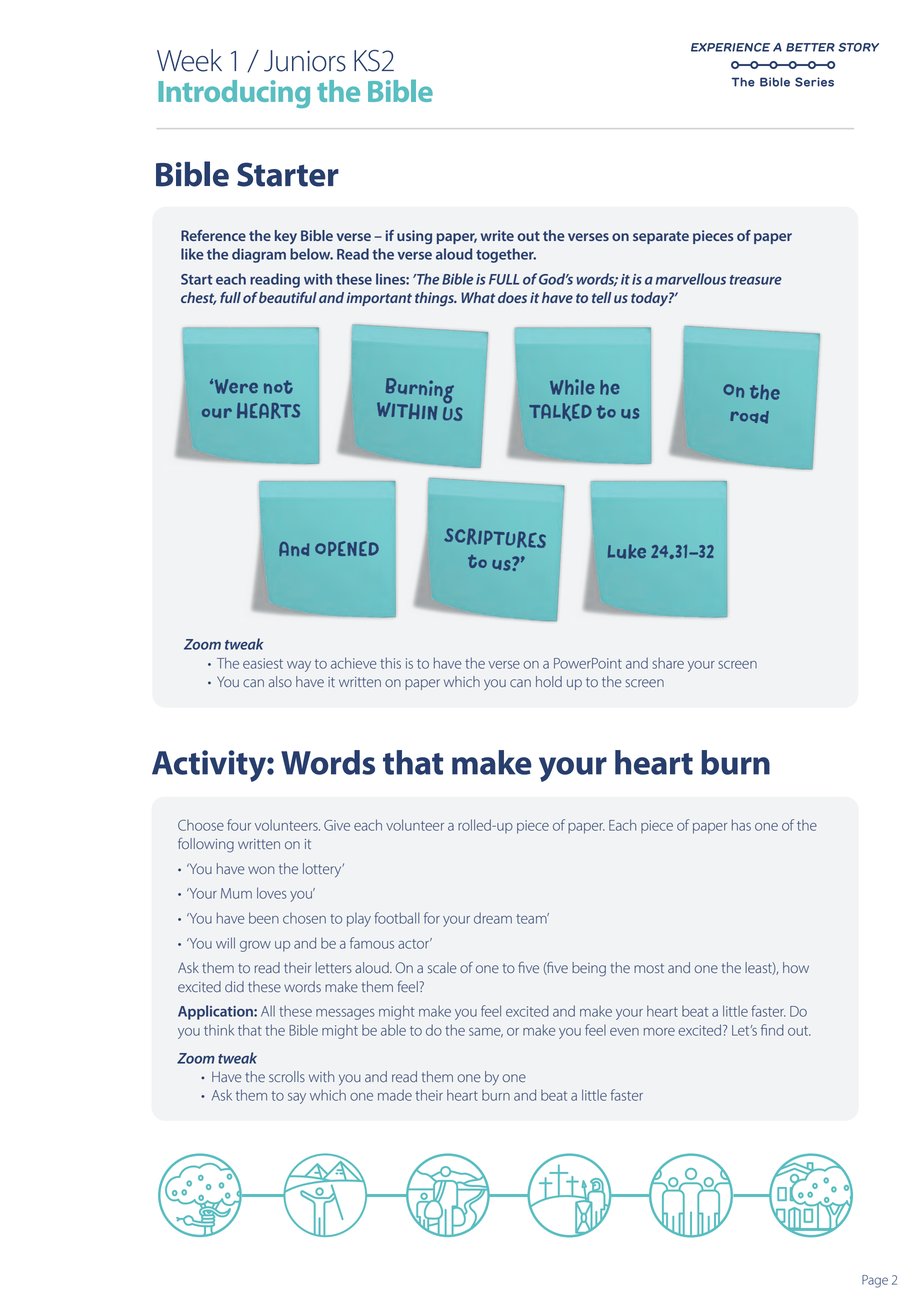  What do you see at coordinates (395, 1095) in the screenshot?
I see `made` at bounding box center [395, 1095].
